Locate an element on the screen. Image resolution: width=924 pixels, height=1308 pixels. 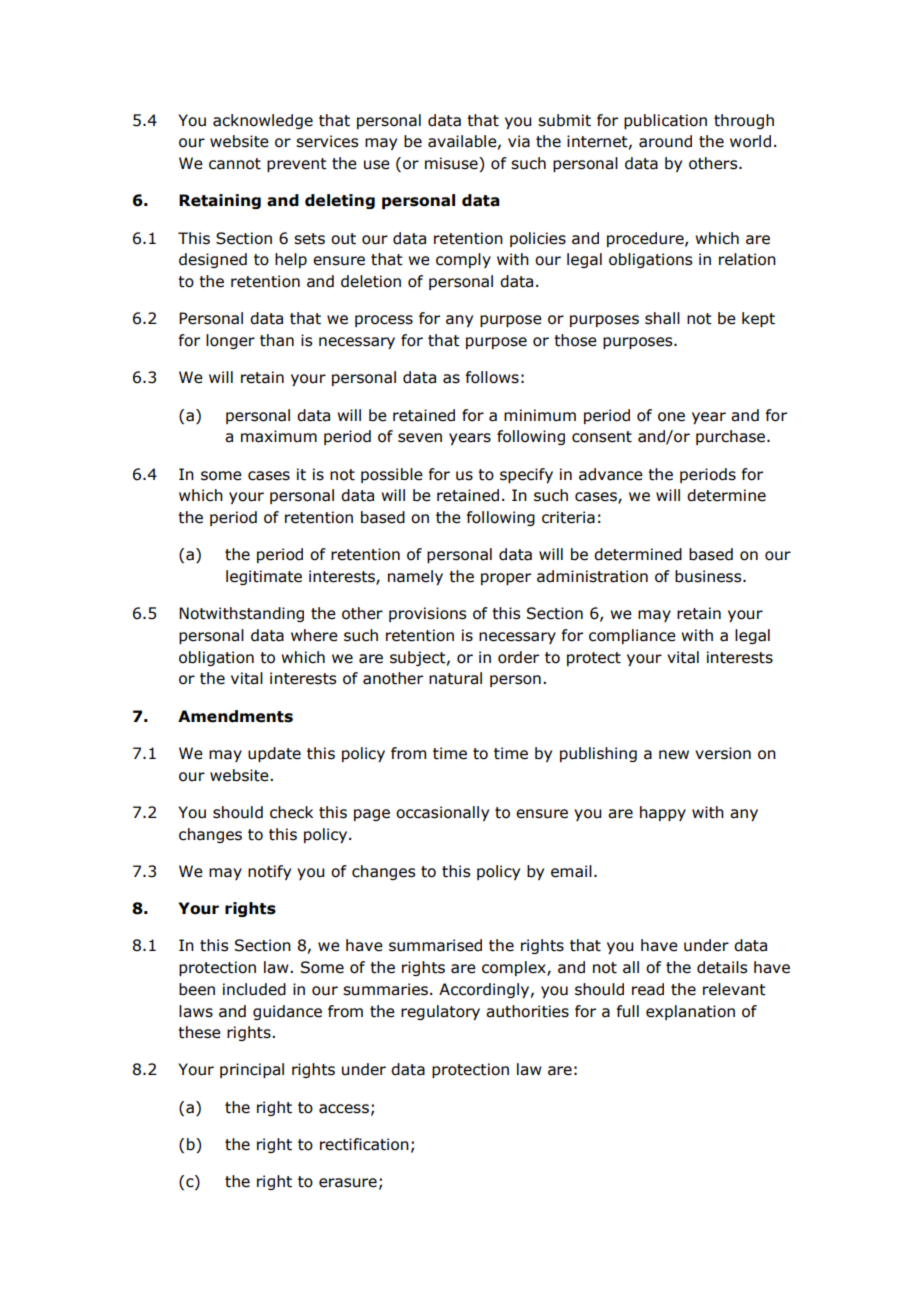
explanation is located at coordinates (690, 1012).
